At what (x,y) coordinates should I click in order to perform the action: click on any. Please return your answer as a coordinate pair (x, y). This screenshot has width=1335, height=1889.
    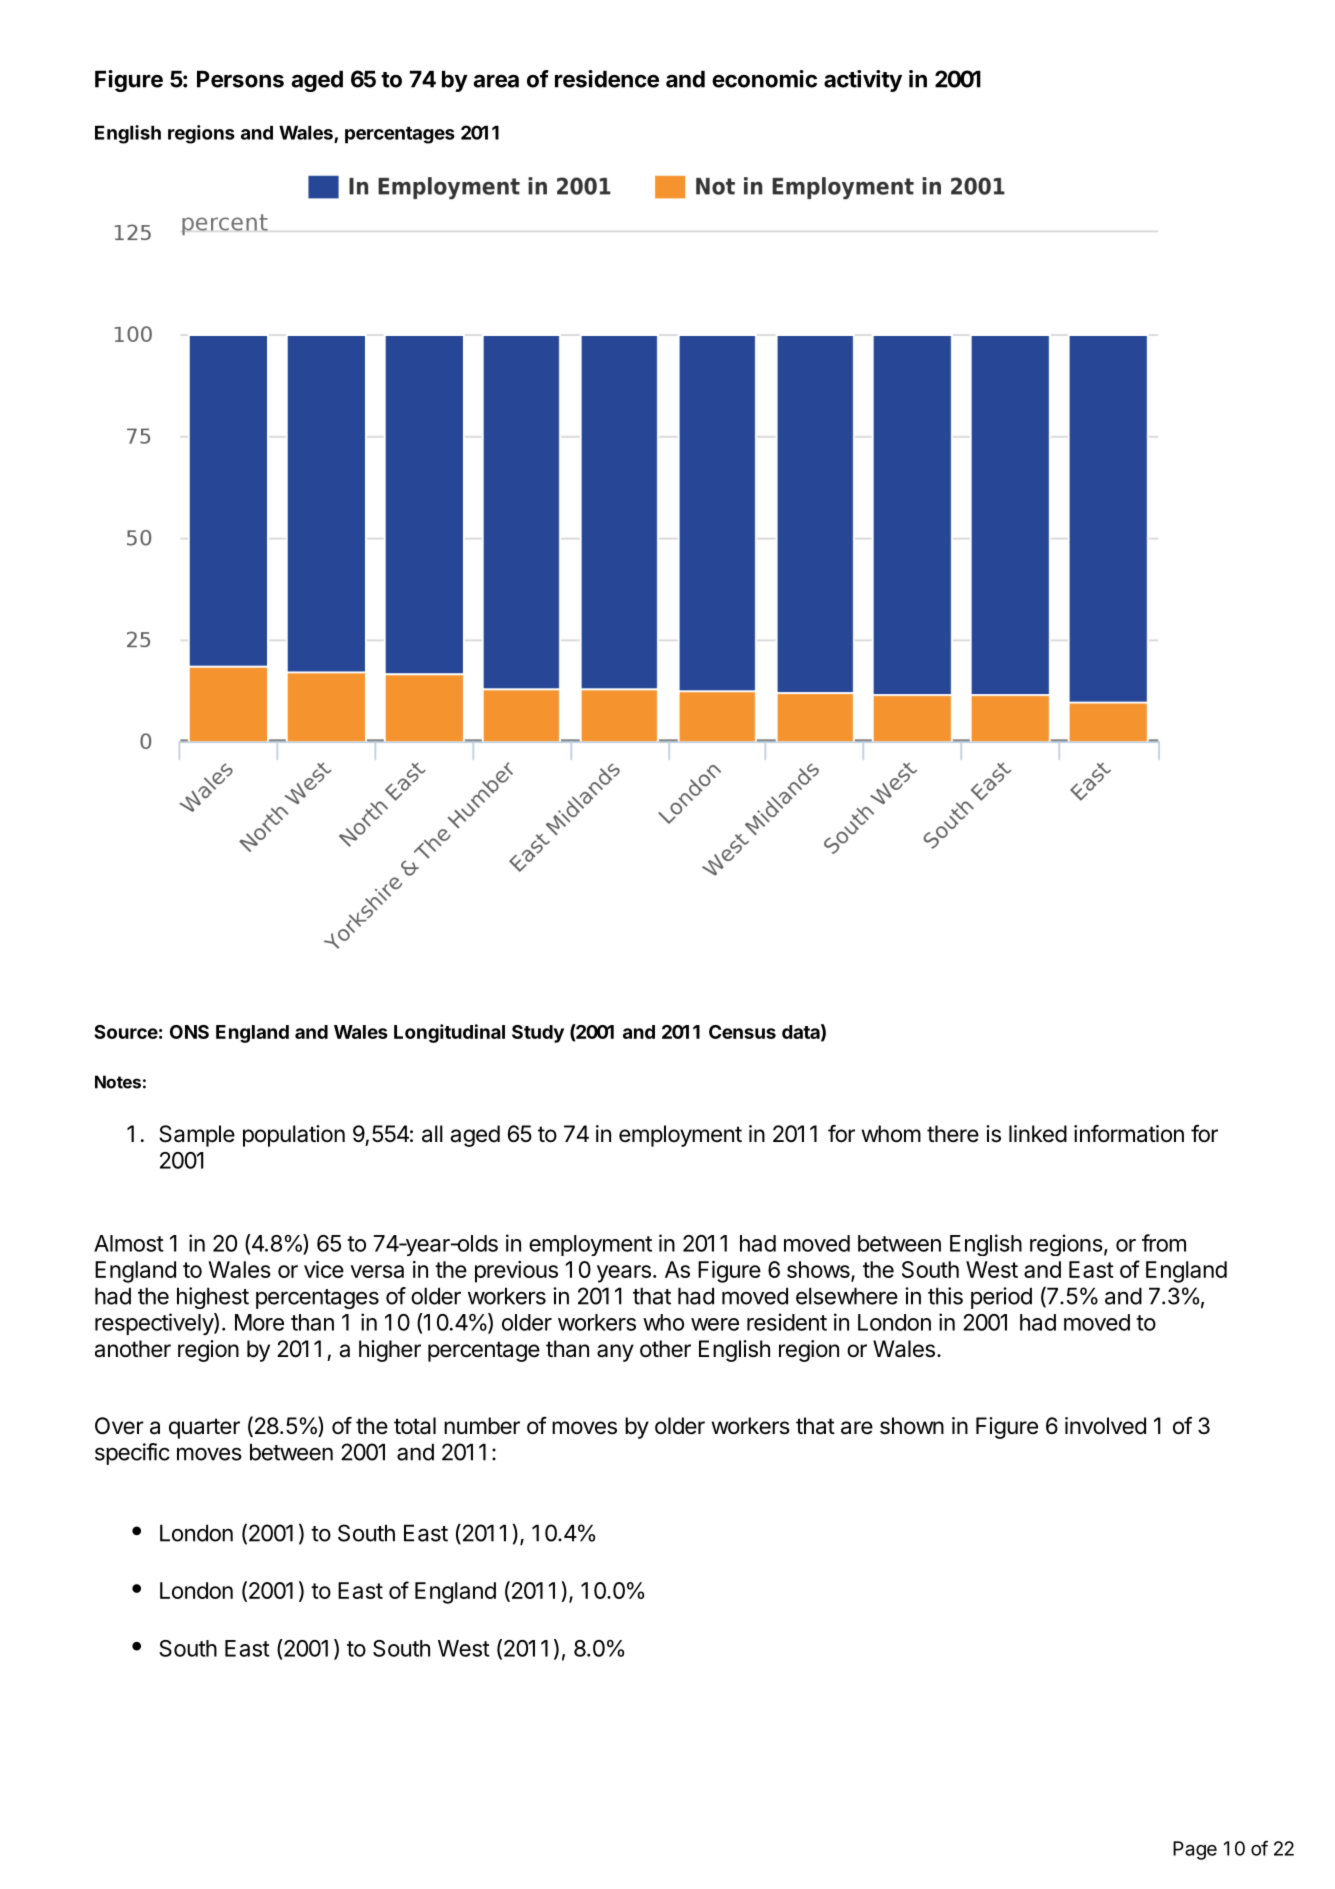
    Looking at the image, I should click on (615, 1353).
